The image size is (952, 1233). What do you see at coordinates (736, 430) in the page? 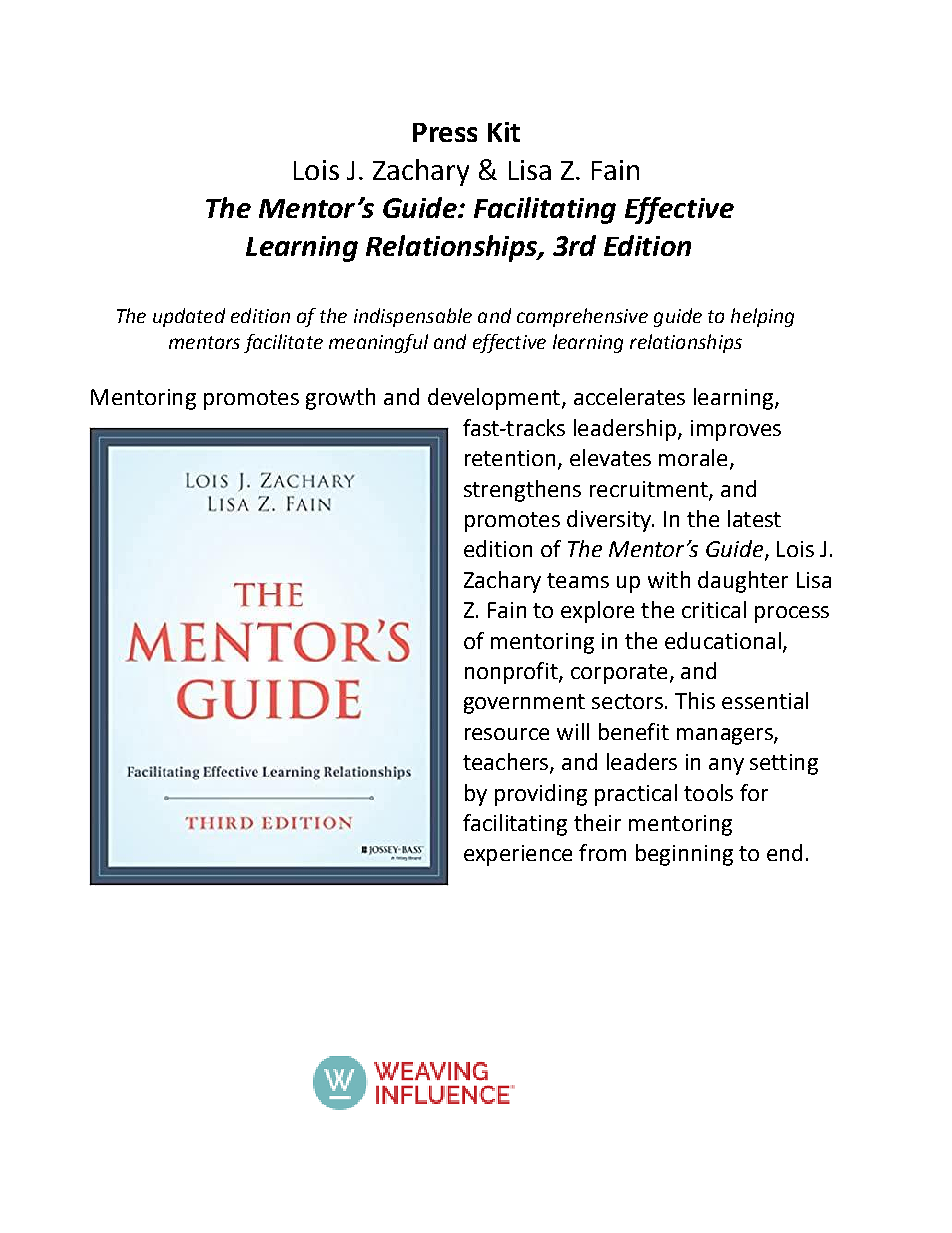
I see `improves` at bounding box center [736, 430].
